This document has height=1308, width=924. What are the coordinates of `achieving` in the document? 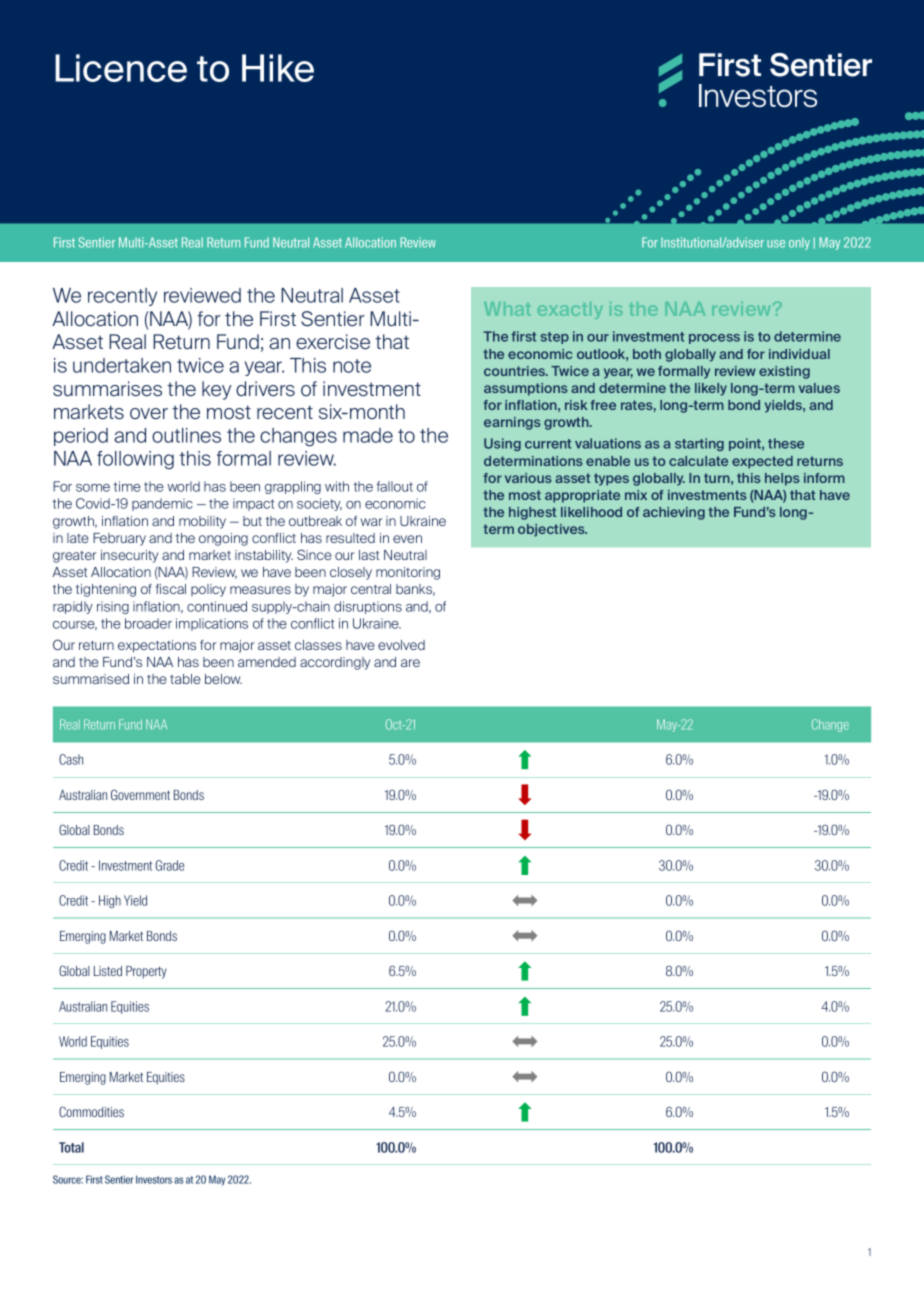 It's located at (674, 513).
